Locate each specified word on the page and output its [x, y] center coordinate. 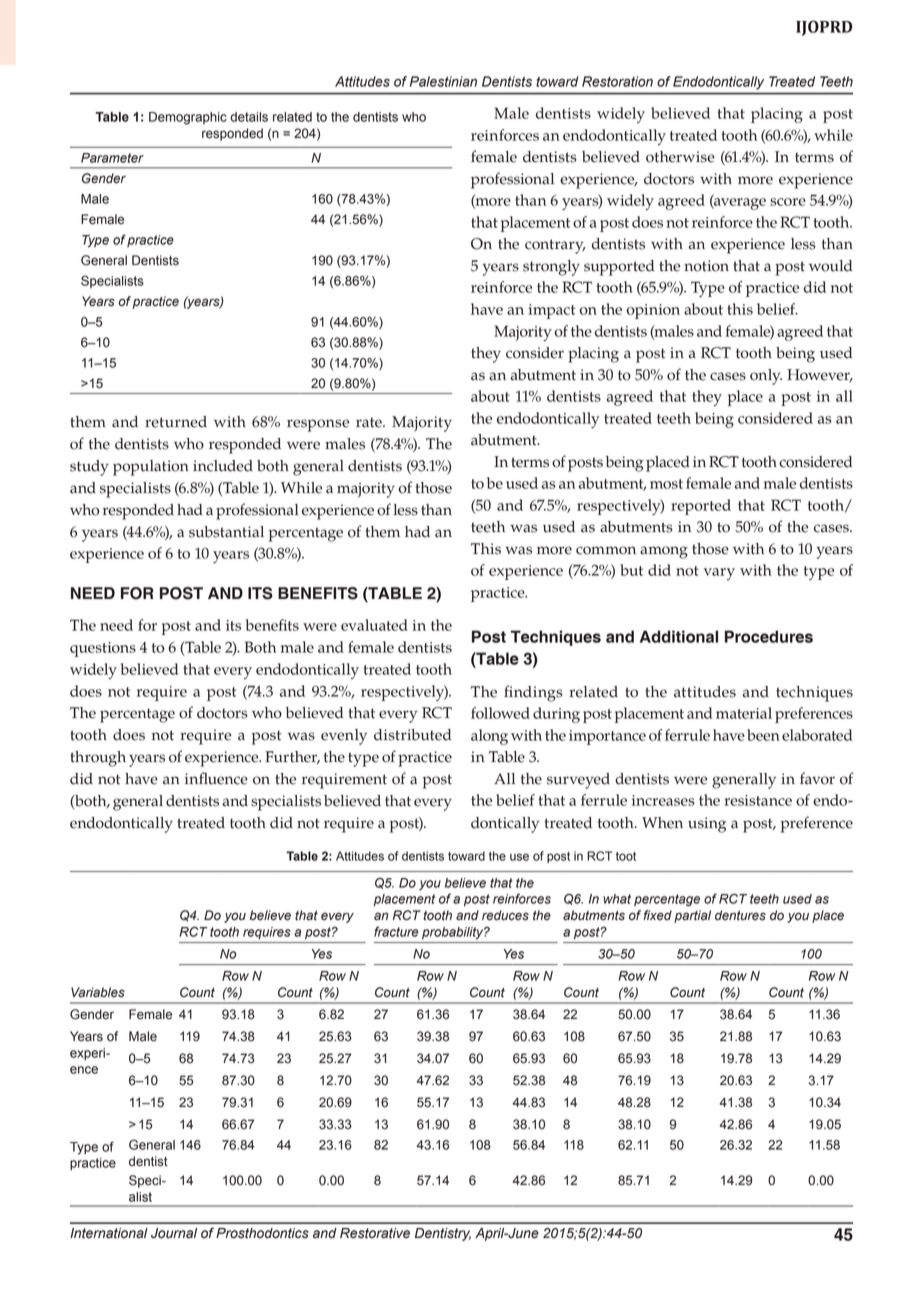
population [151, 468]
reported [701, 507]
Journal [174, 1233]
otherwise [680, 157]
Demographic [188, 118]
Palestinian [443, 81]
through [98, 759]
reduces [505, 915]
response [318, 425]
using [707, 825]
